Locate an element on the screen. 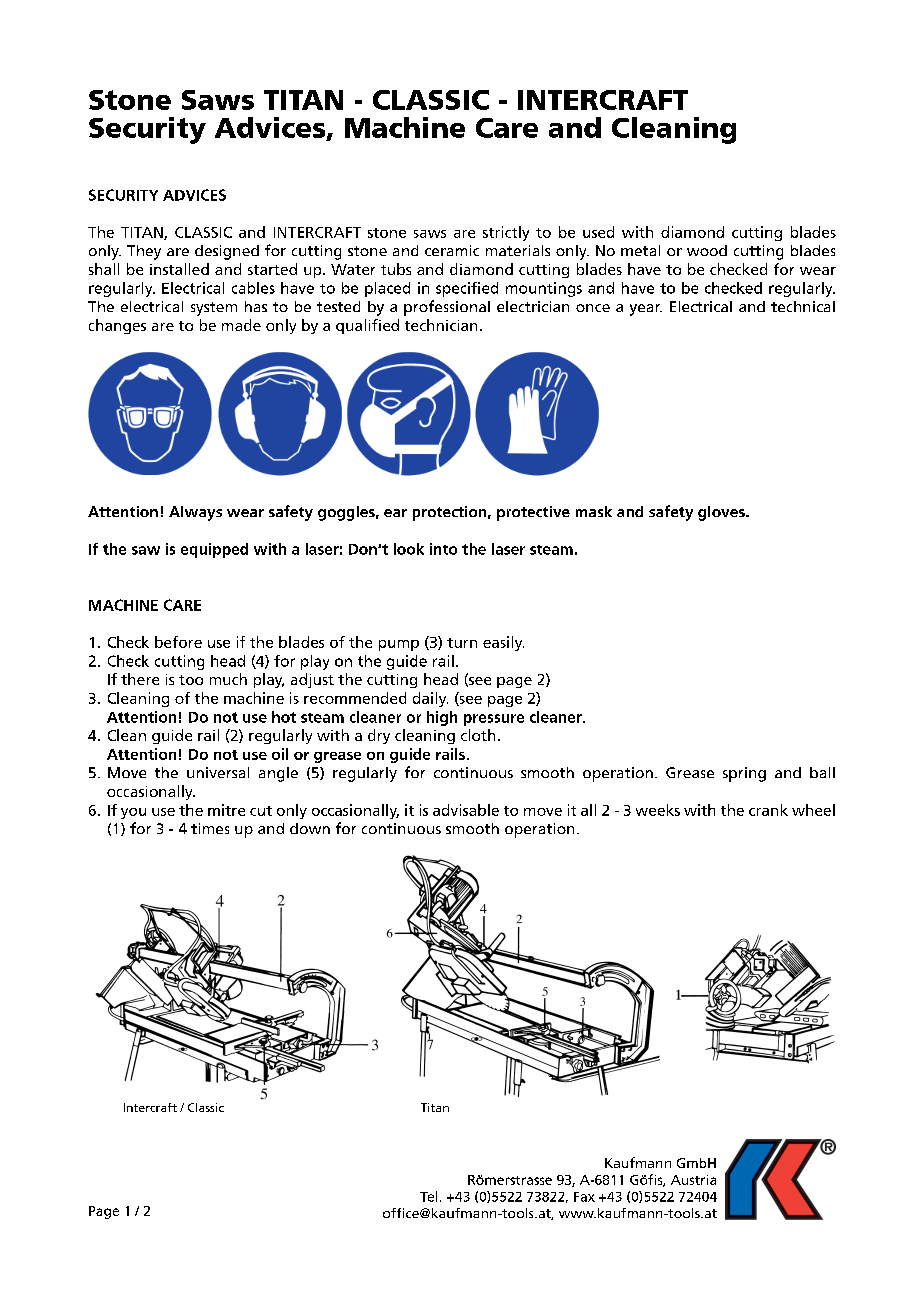 This screenshot has height=1308, width=924. Fax is located at coordinates (584, 1197).
